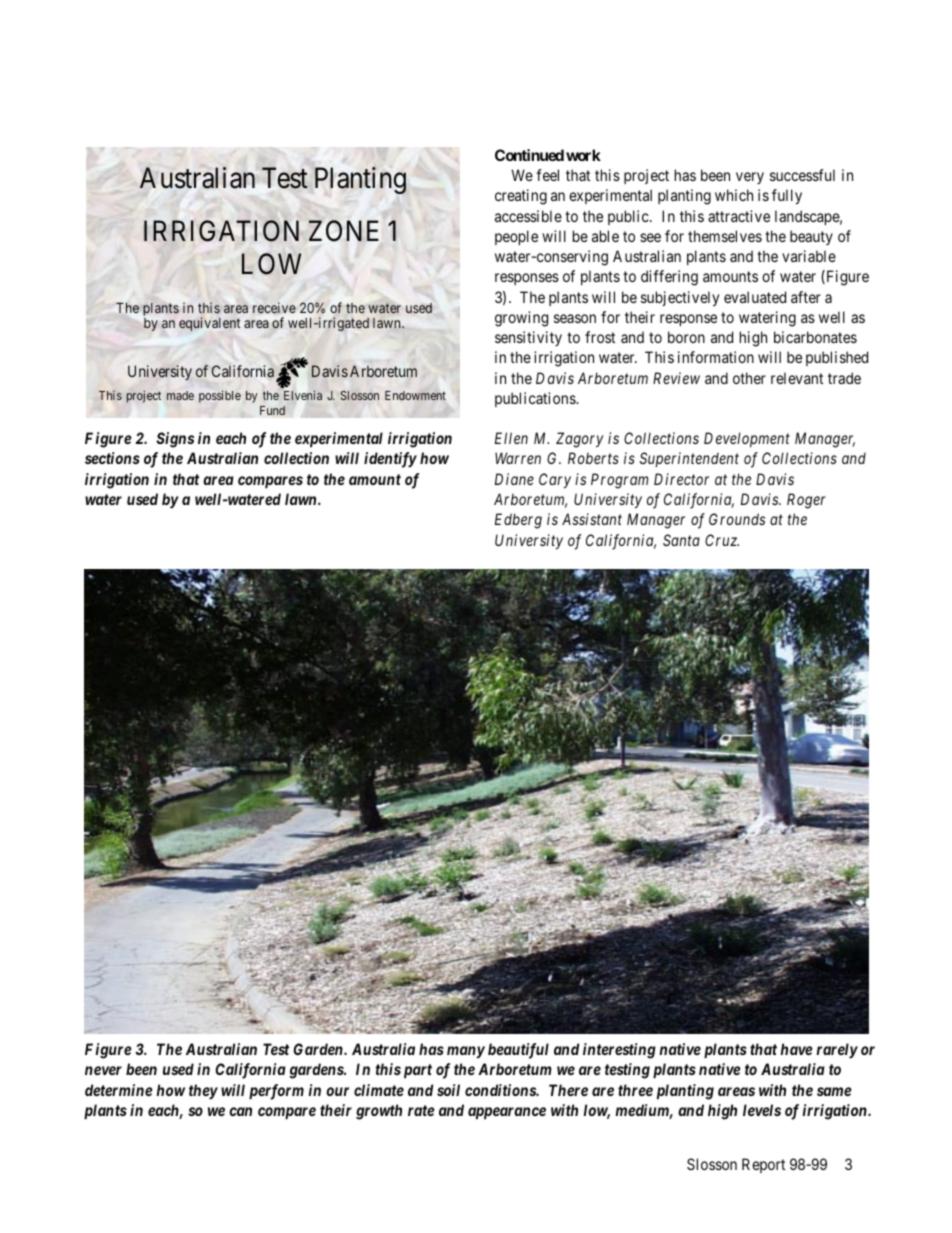 This page has width=952, height=1233. I want to click on can, so click(240, 1111).
